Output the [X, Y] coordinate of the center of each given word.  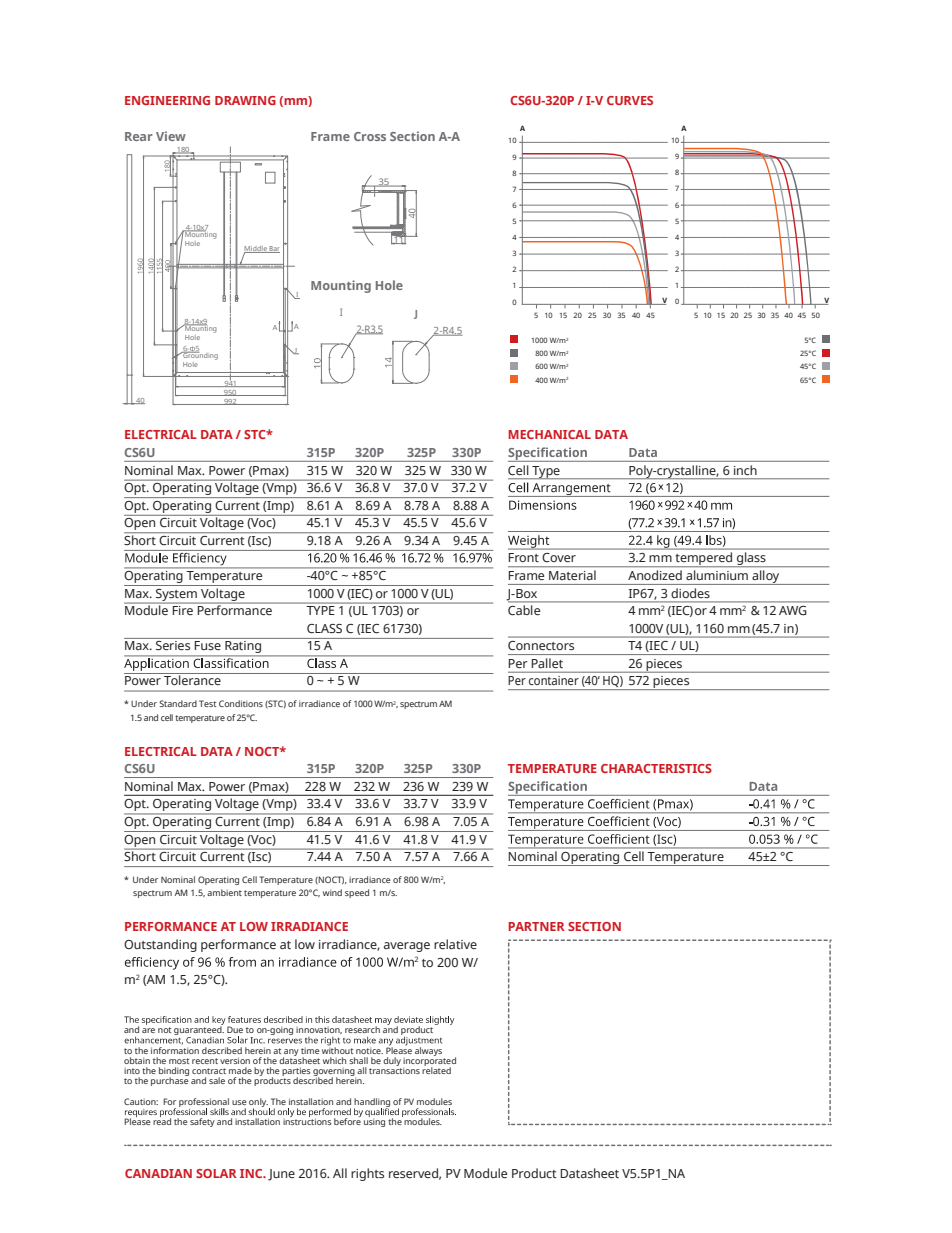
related [436, 1069]
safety [202, 1122]
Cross [370, 136]
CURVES [630, 100]
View [171, 136]
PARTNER [536, 926]
